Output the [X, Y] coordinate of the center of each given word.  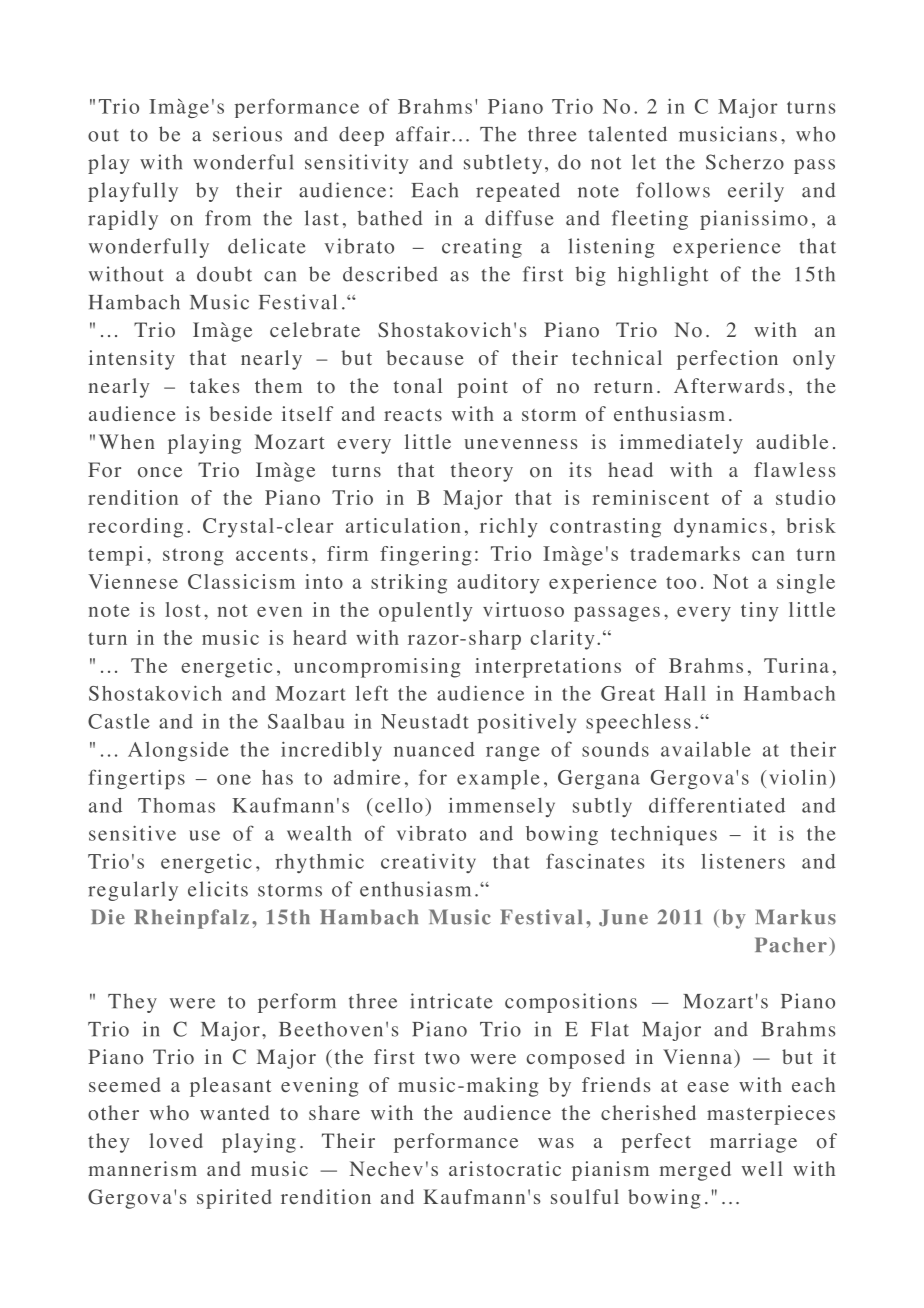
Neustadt [425, 721]
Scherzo [745, 162]
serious [247, 134]
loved [176, 1141]
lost [183, 609]
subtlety [503, 164]
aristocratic [505, 1169]
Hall [685, 693]
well [762, 1168]
